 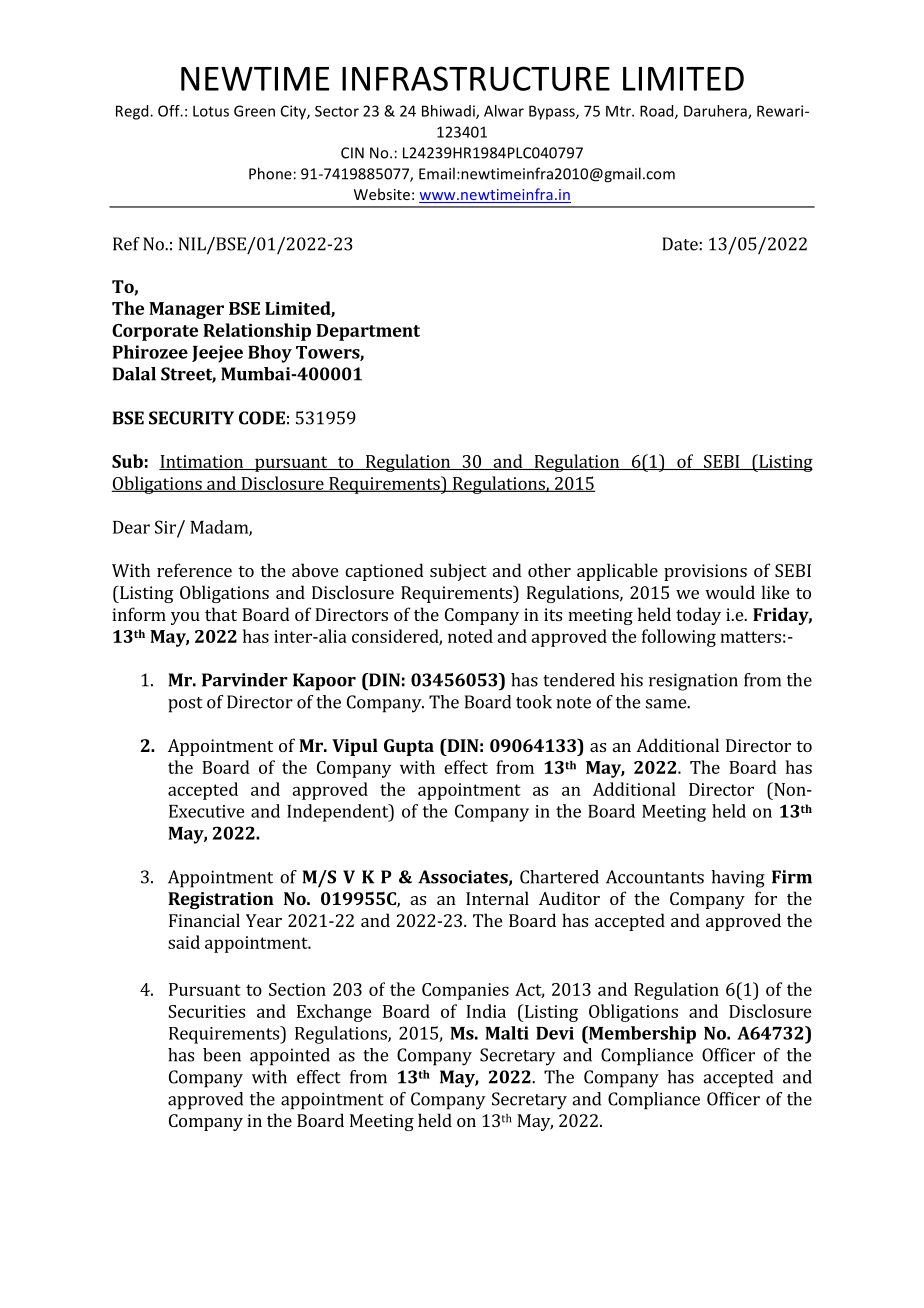 What do you see at coordinates (368, 332) in the image?
I see `Department` at bounding box center [368, 332].
